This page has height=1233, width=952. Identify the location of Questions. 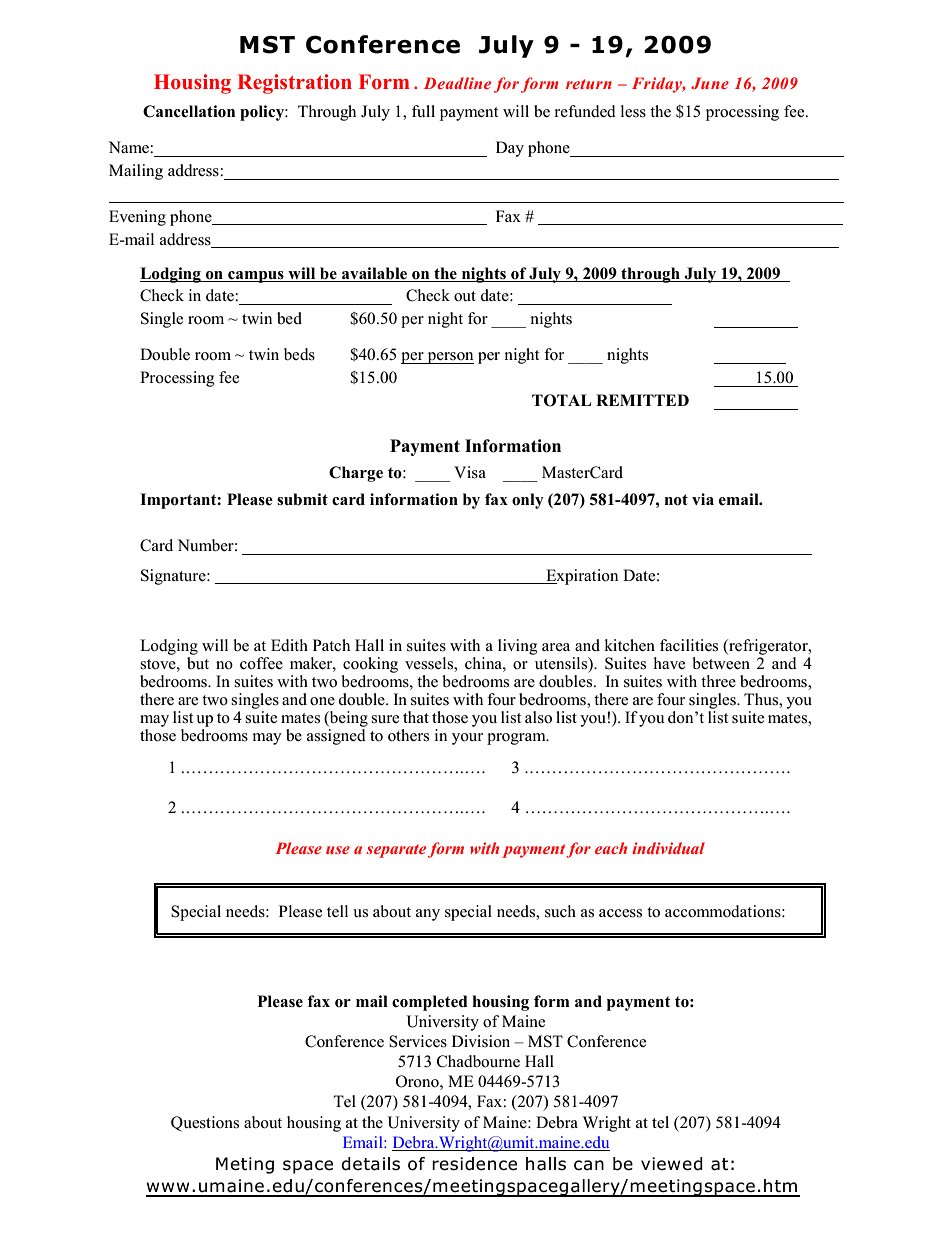
(205, 1124).
